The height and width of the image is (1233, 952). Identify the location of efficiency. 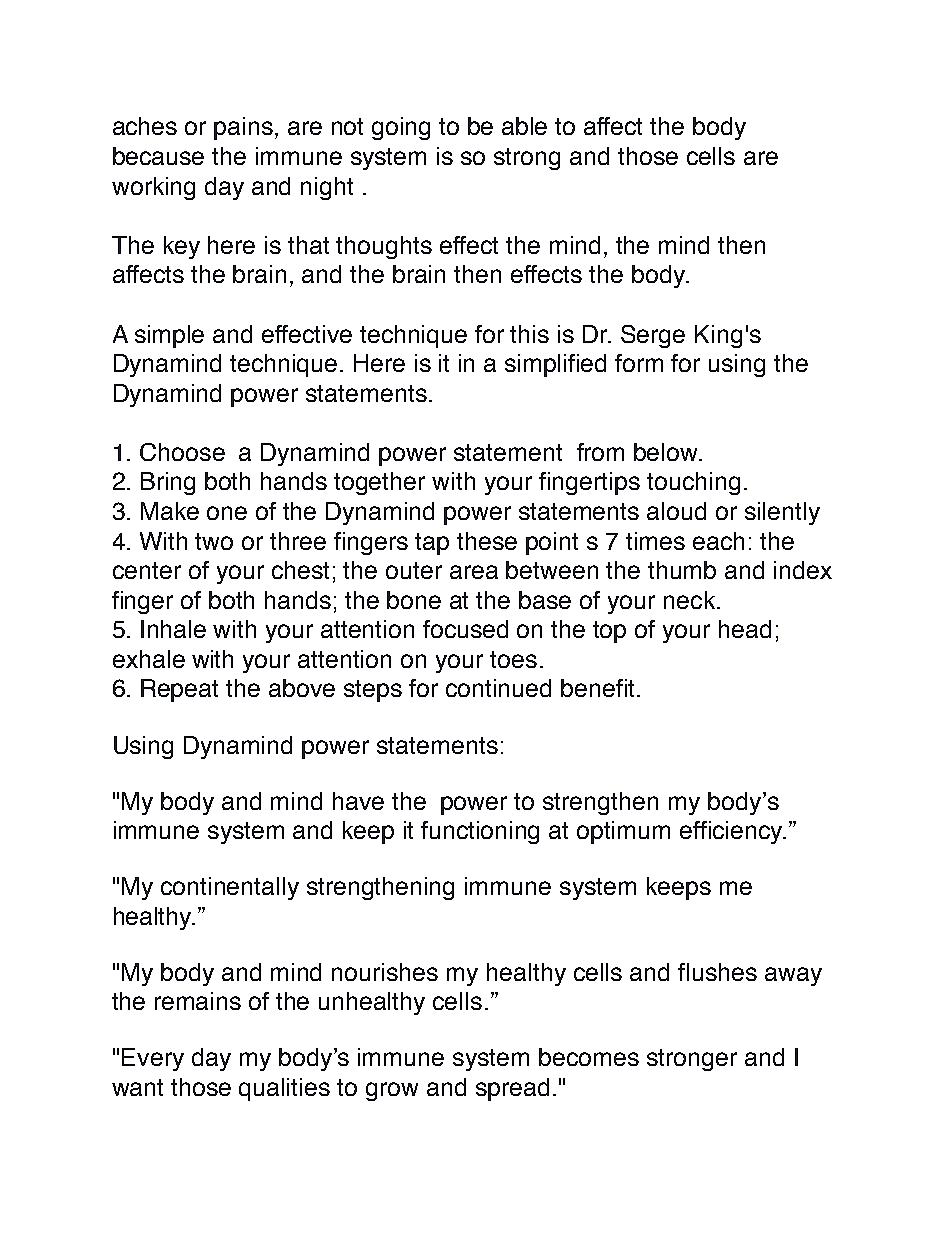
(732, 832).
